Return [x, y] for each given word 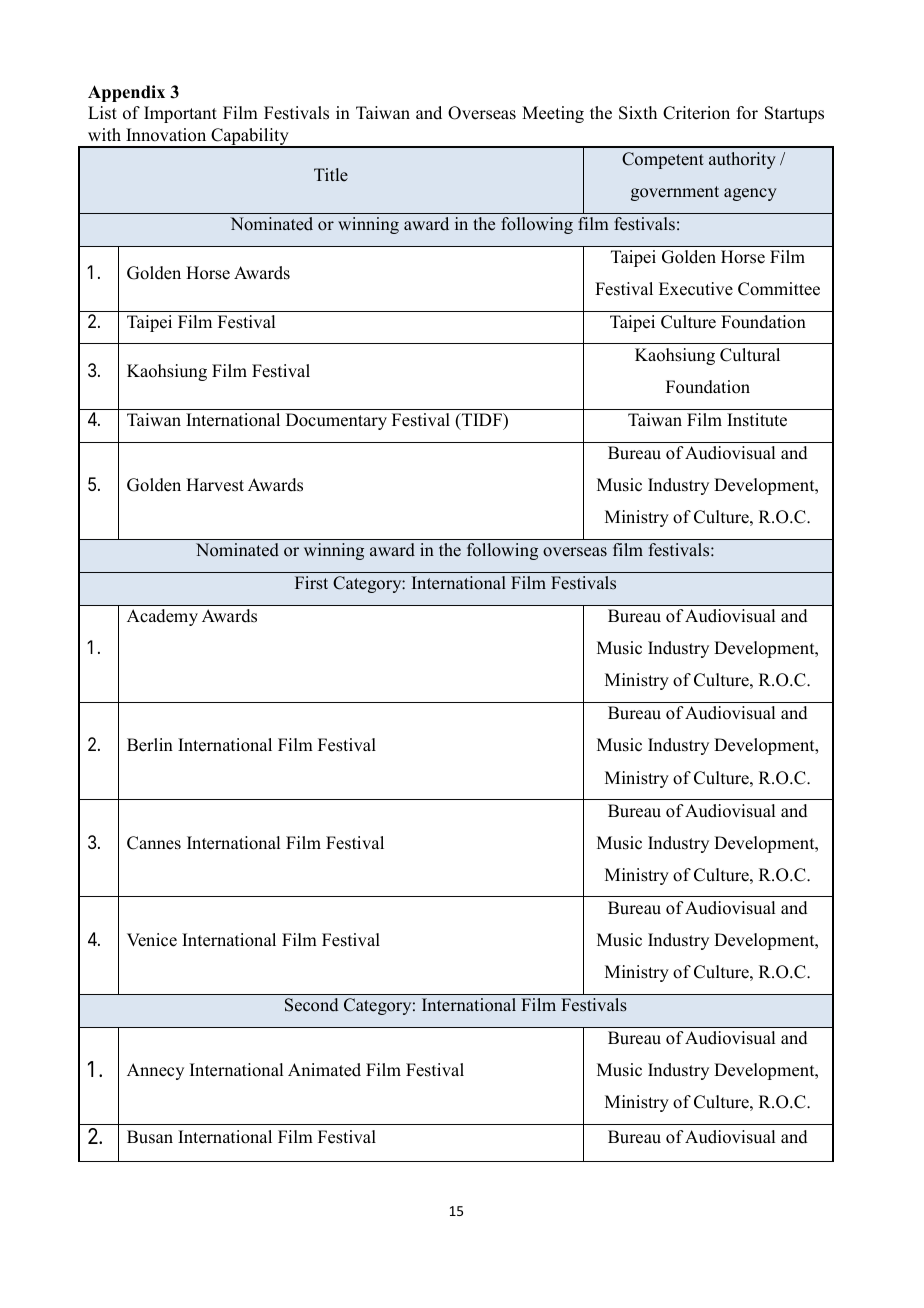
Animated [324, 1070]
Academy [162, 617]
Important [180, 114]
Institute [757, 420]
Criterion [696, 113]
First [311, 583]
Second [311, 1005]
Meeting [553, 114]
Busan [150, 1137]
